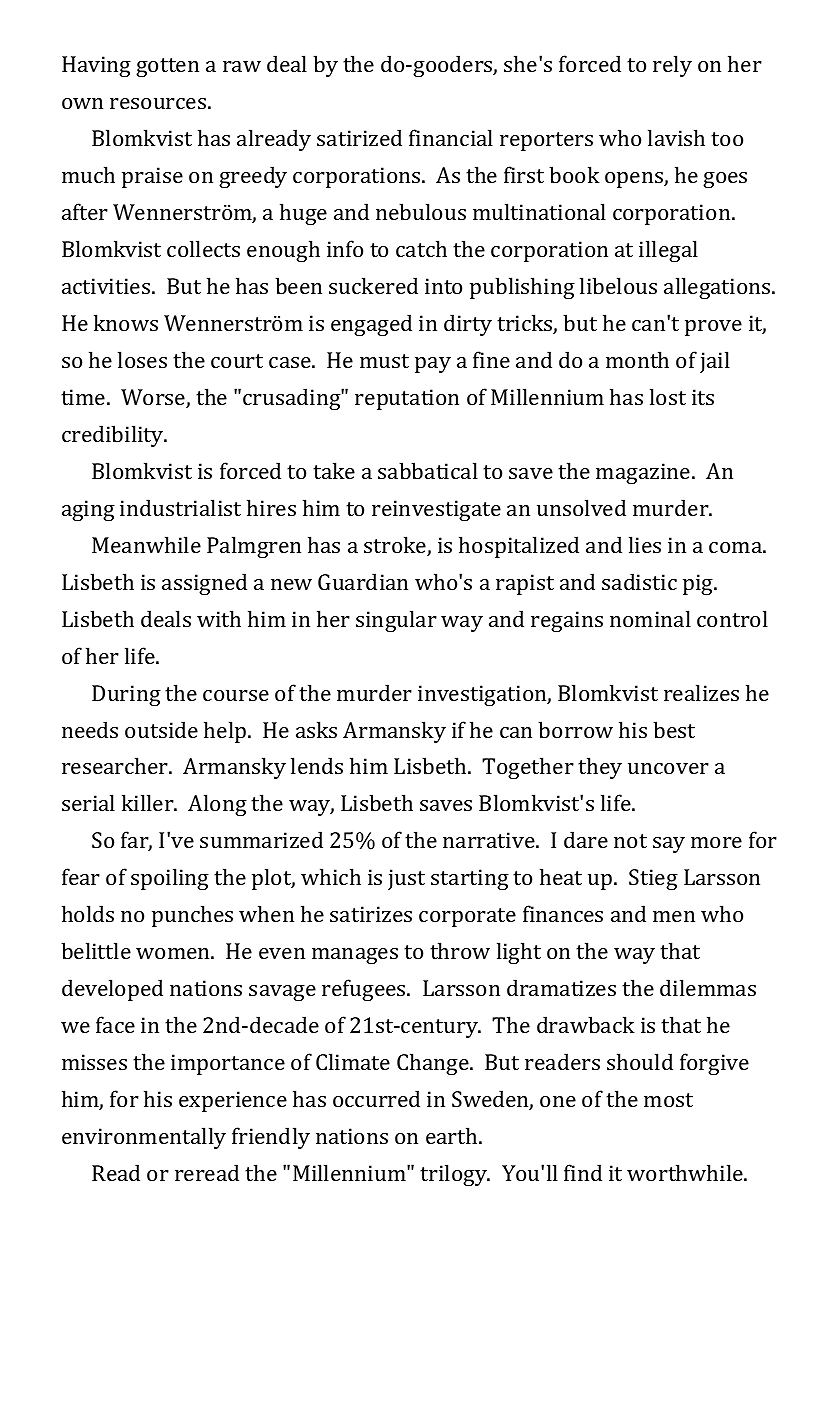 The width and height of the screenshot is (840, 1414). I want to click on rely, so click(672, 66).
